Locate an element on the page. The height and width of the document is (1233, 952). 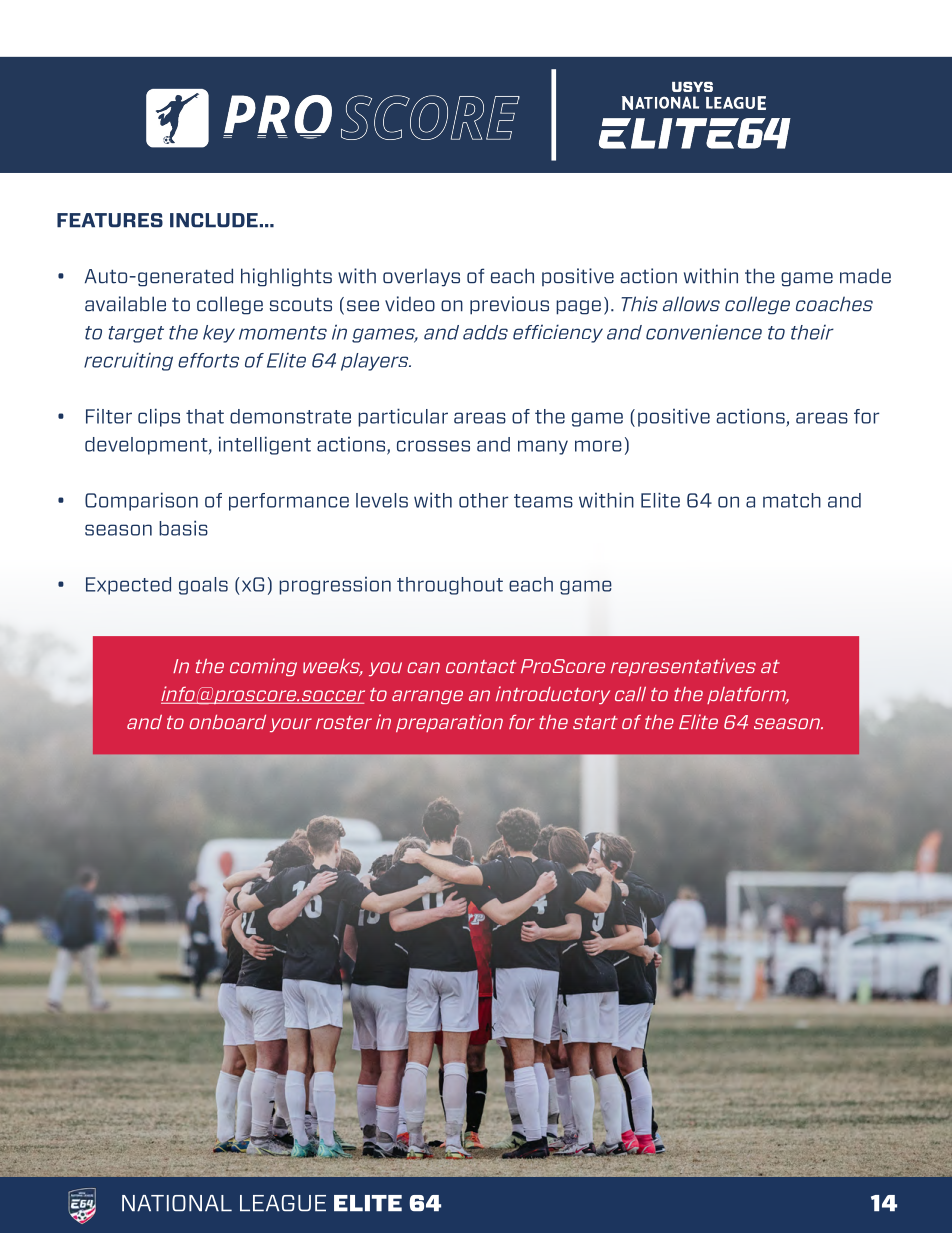
your is located at coordinates (291, 725).
